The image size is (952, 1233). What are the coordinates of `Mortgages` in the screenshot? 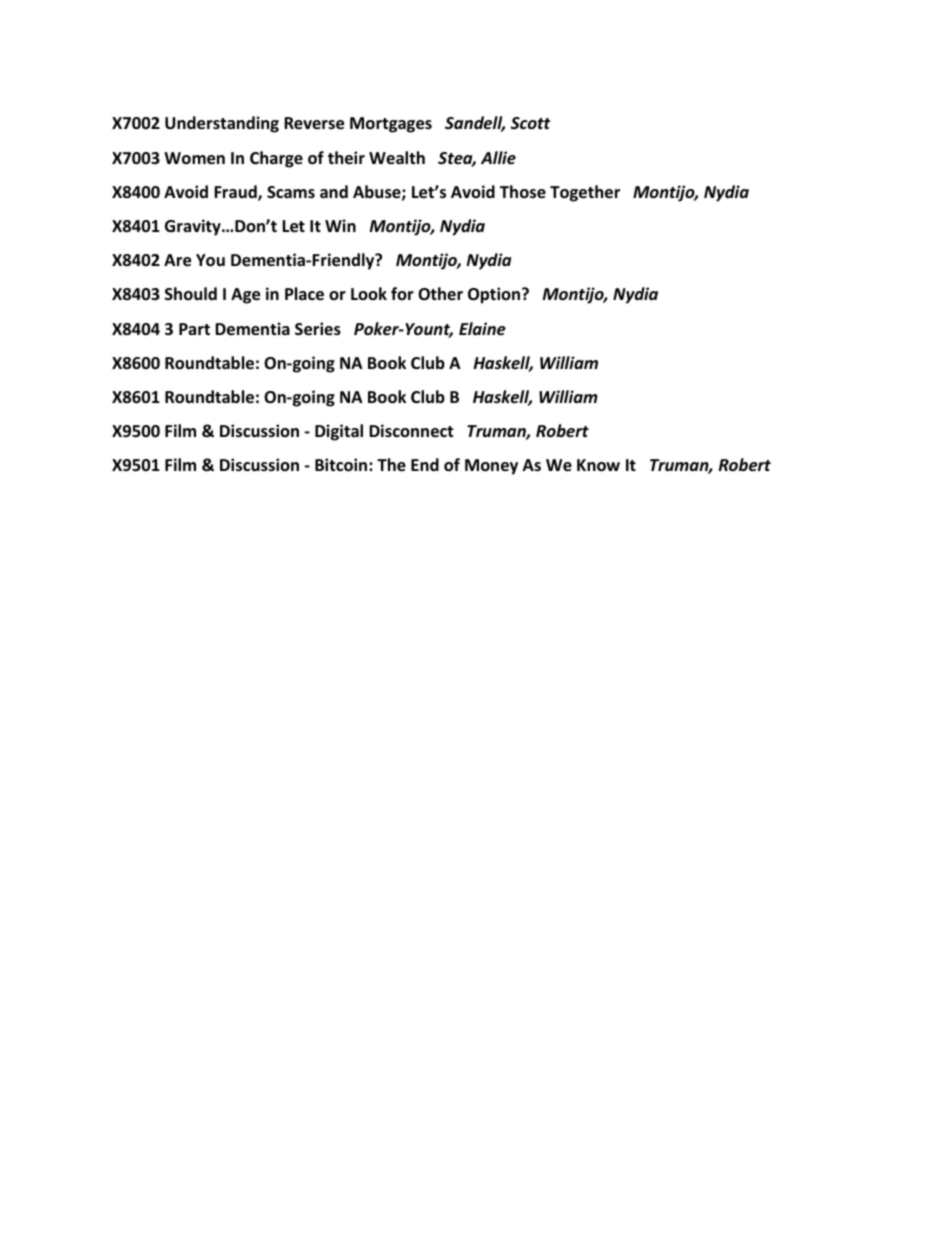 It's located at (391, 125).
